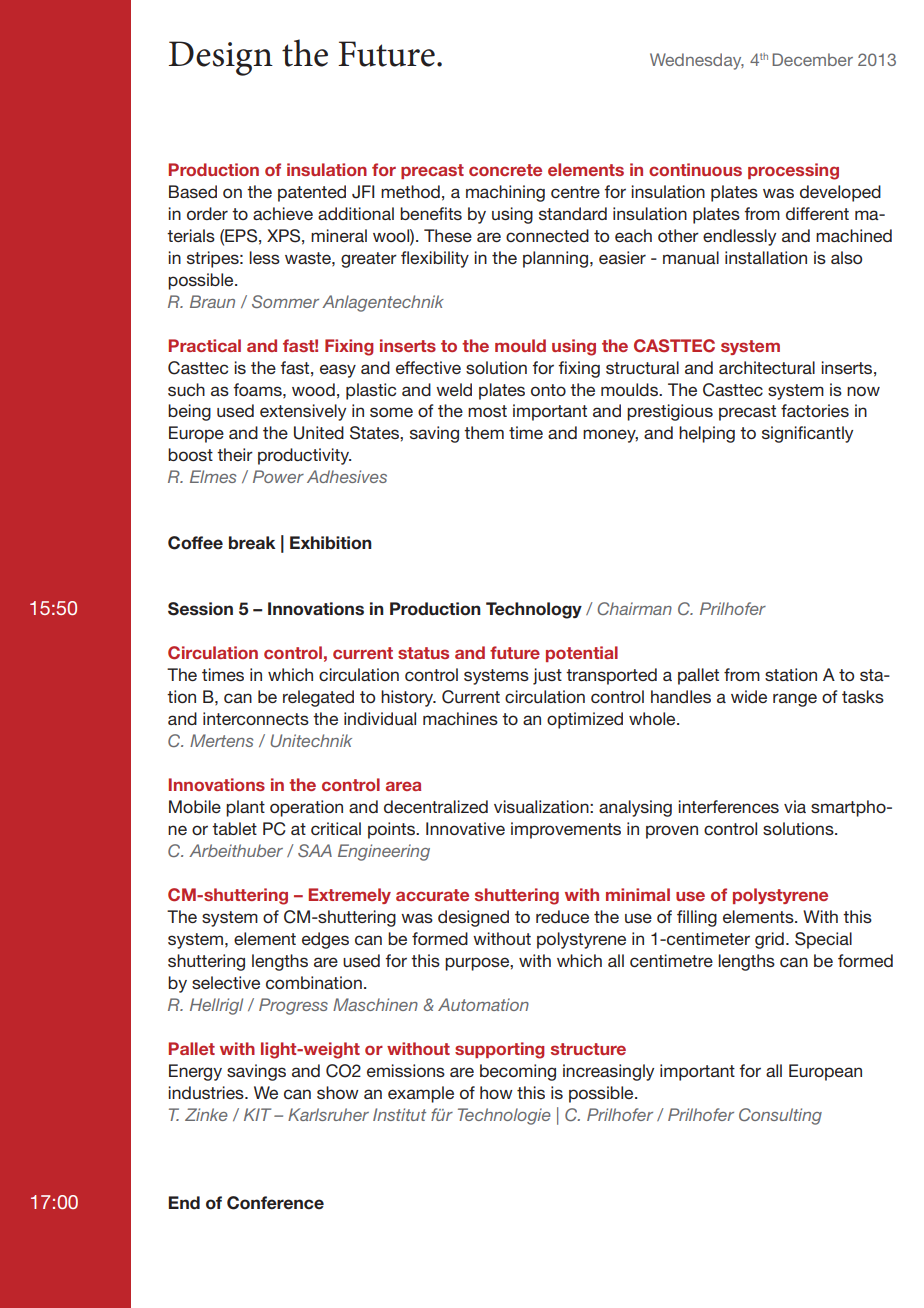 The width and height of the image is (924, 1308). I want to click on them, so click(484, 432).
